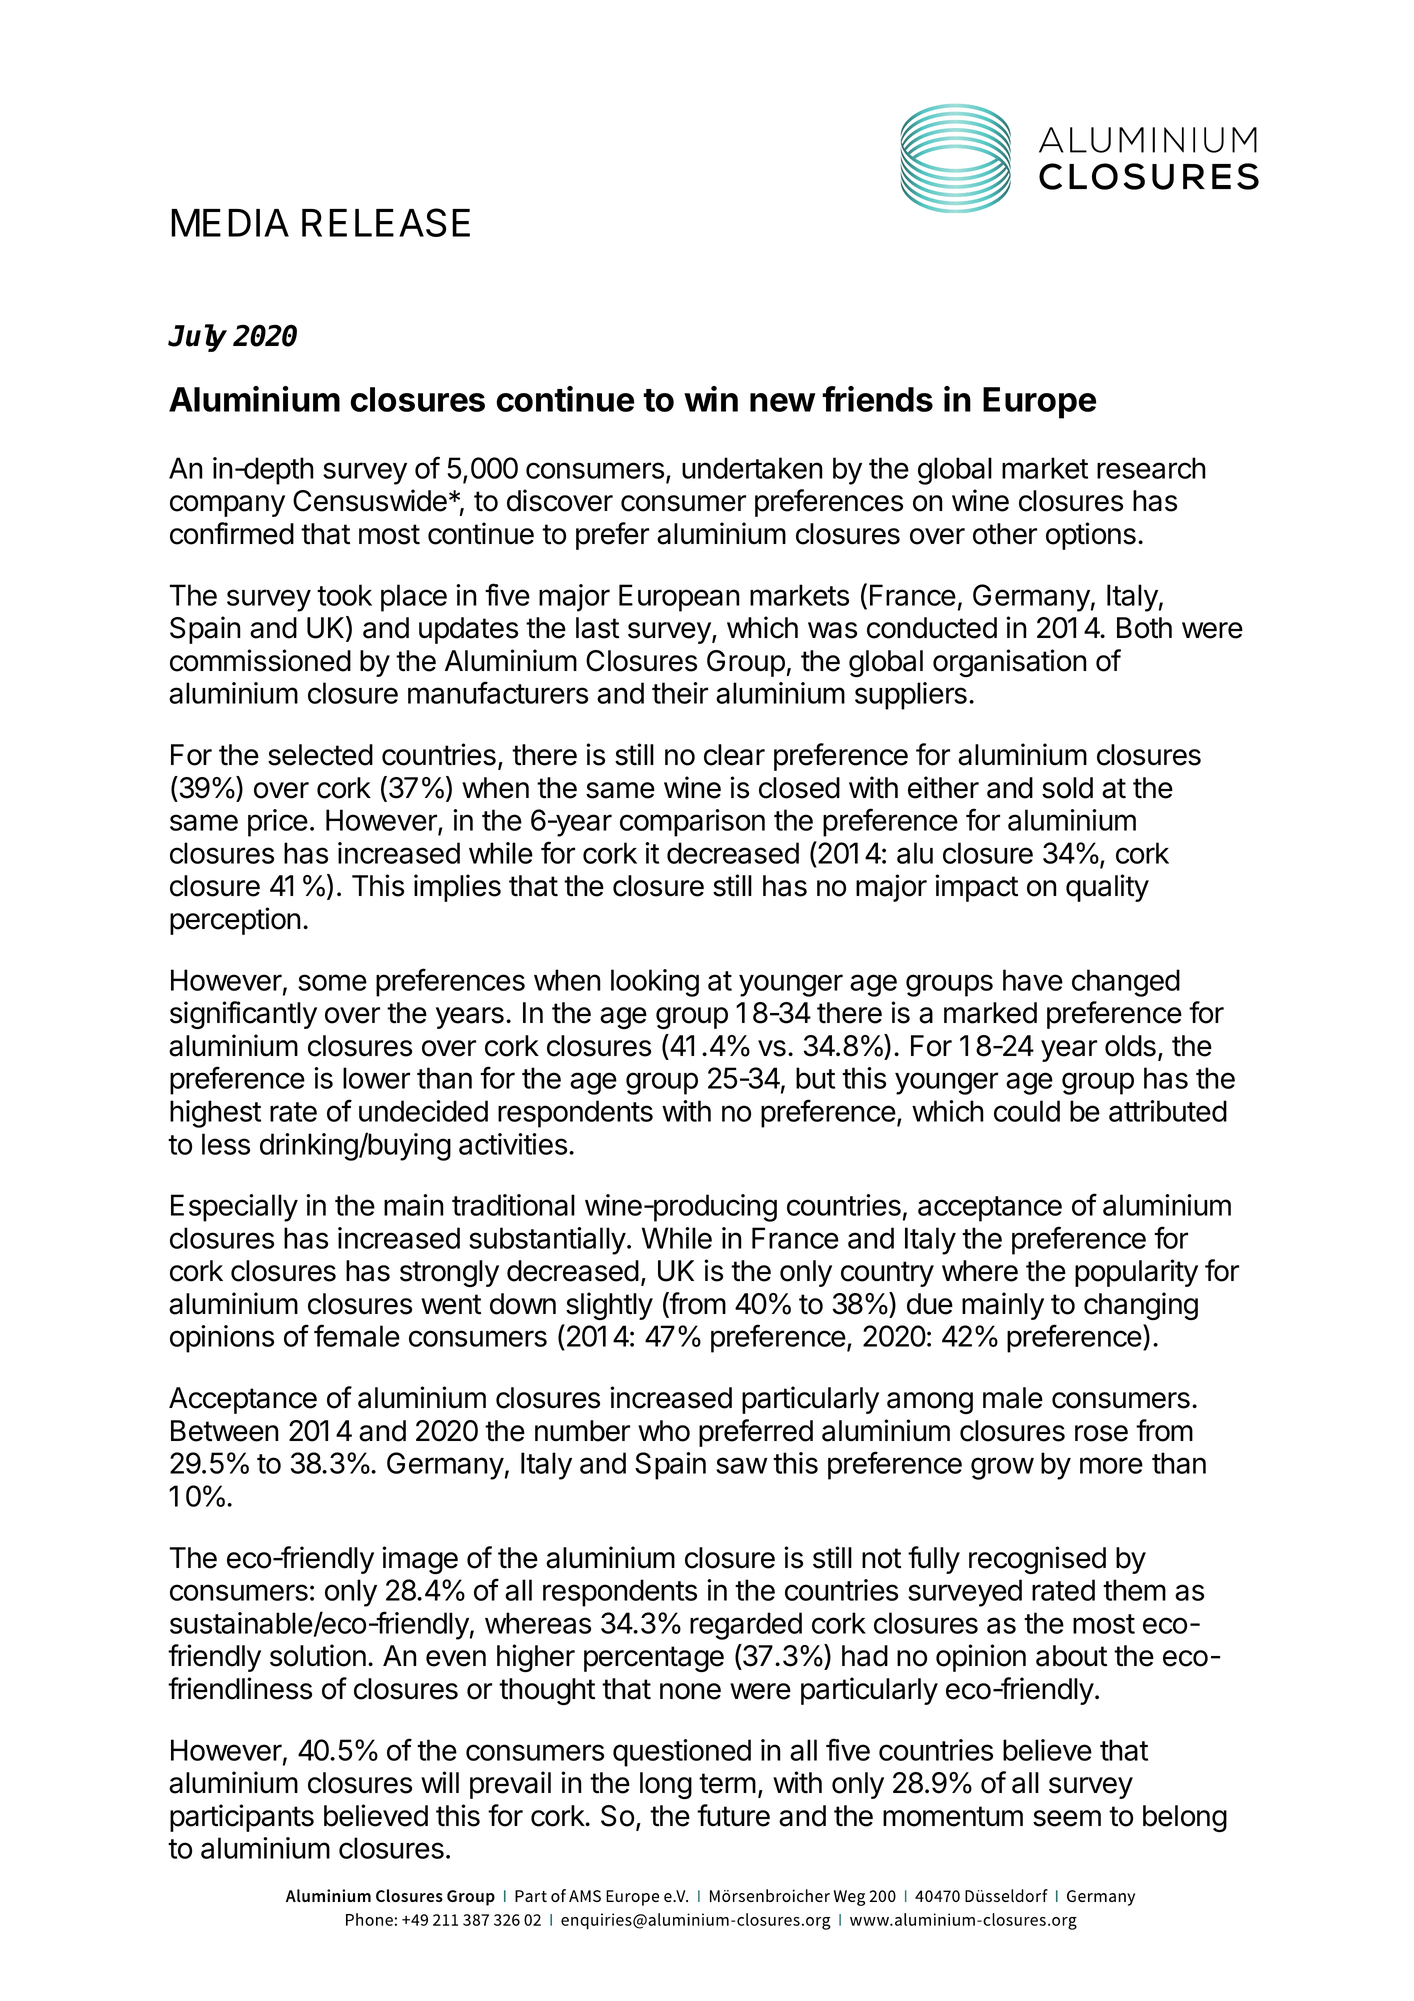 The width and height of the screenshot is (1414, 2001). Describe the element at coordinates (260, 660) in the screenshot. I see `commissioned` at that location.
